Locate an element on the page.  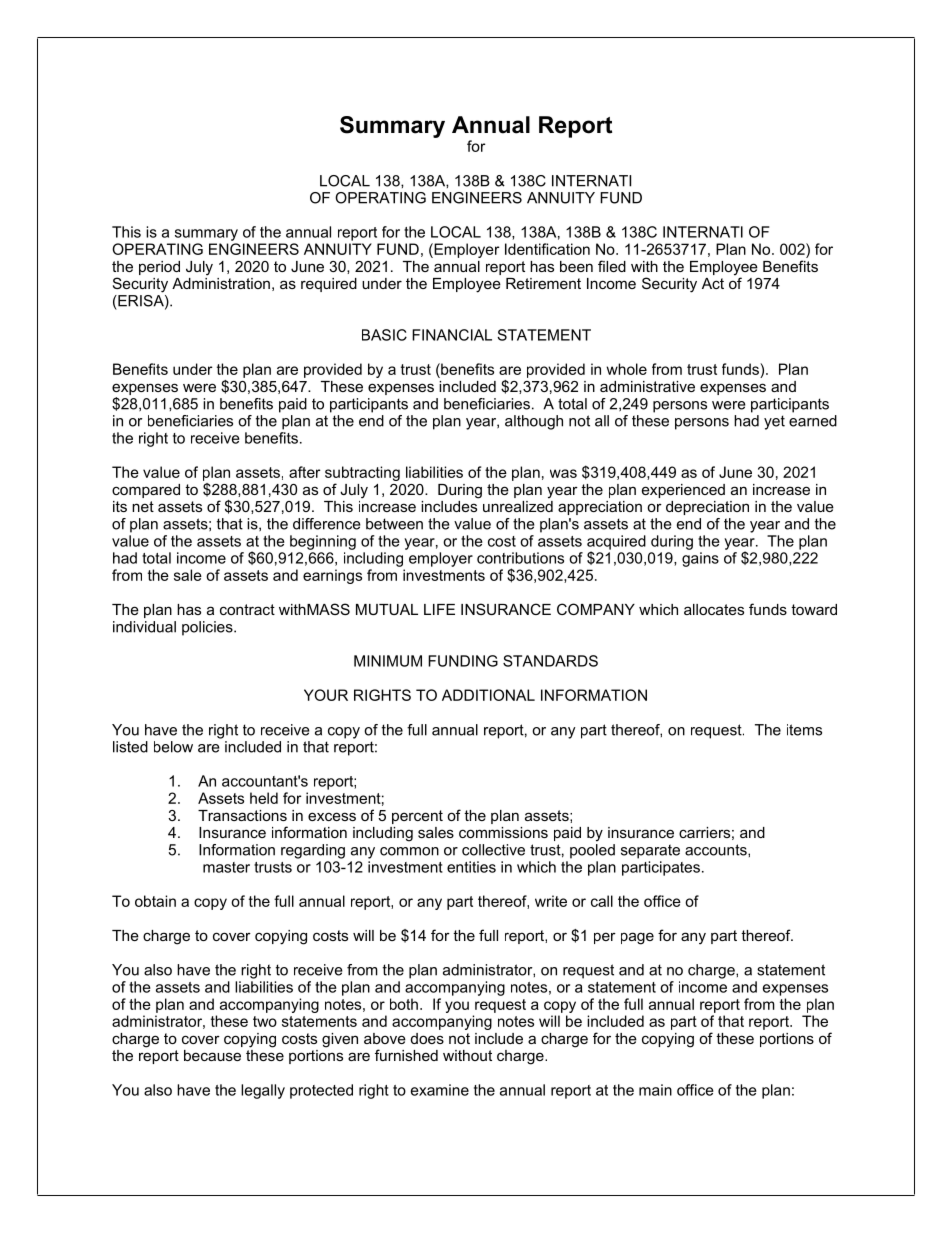
policies is located at coordinates (208, 628).
